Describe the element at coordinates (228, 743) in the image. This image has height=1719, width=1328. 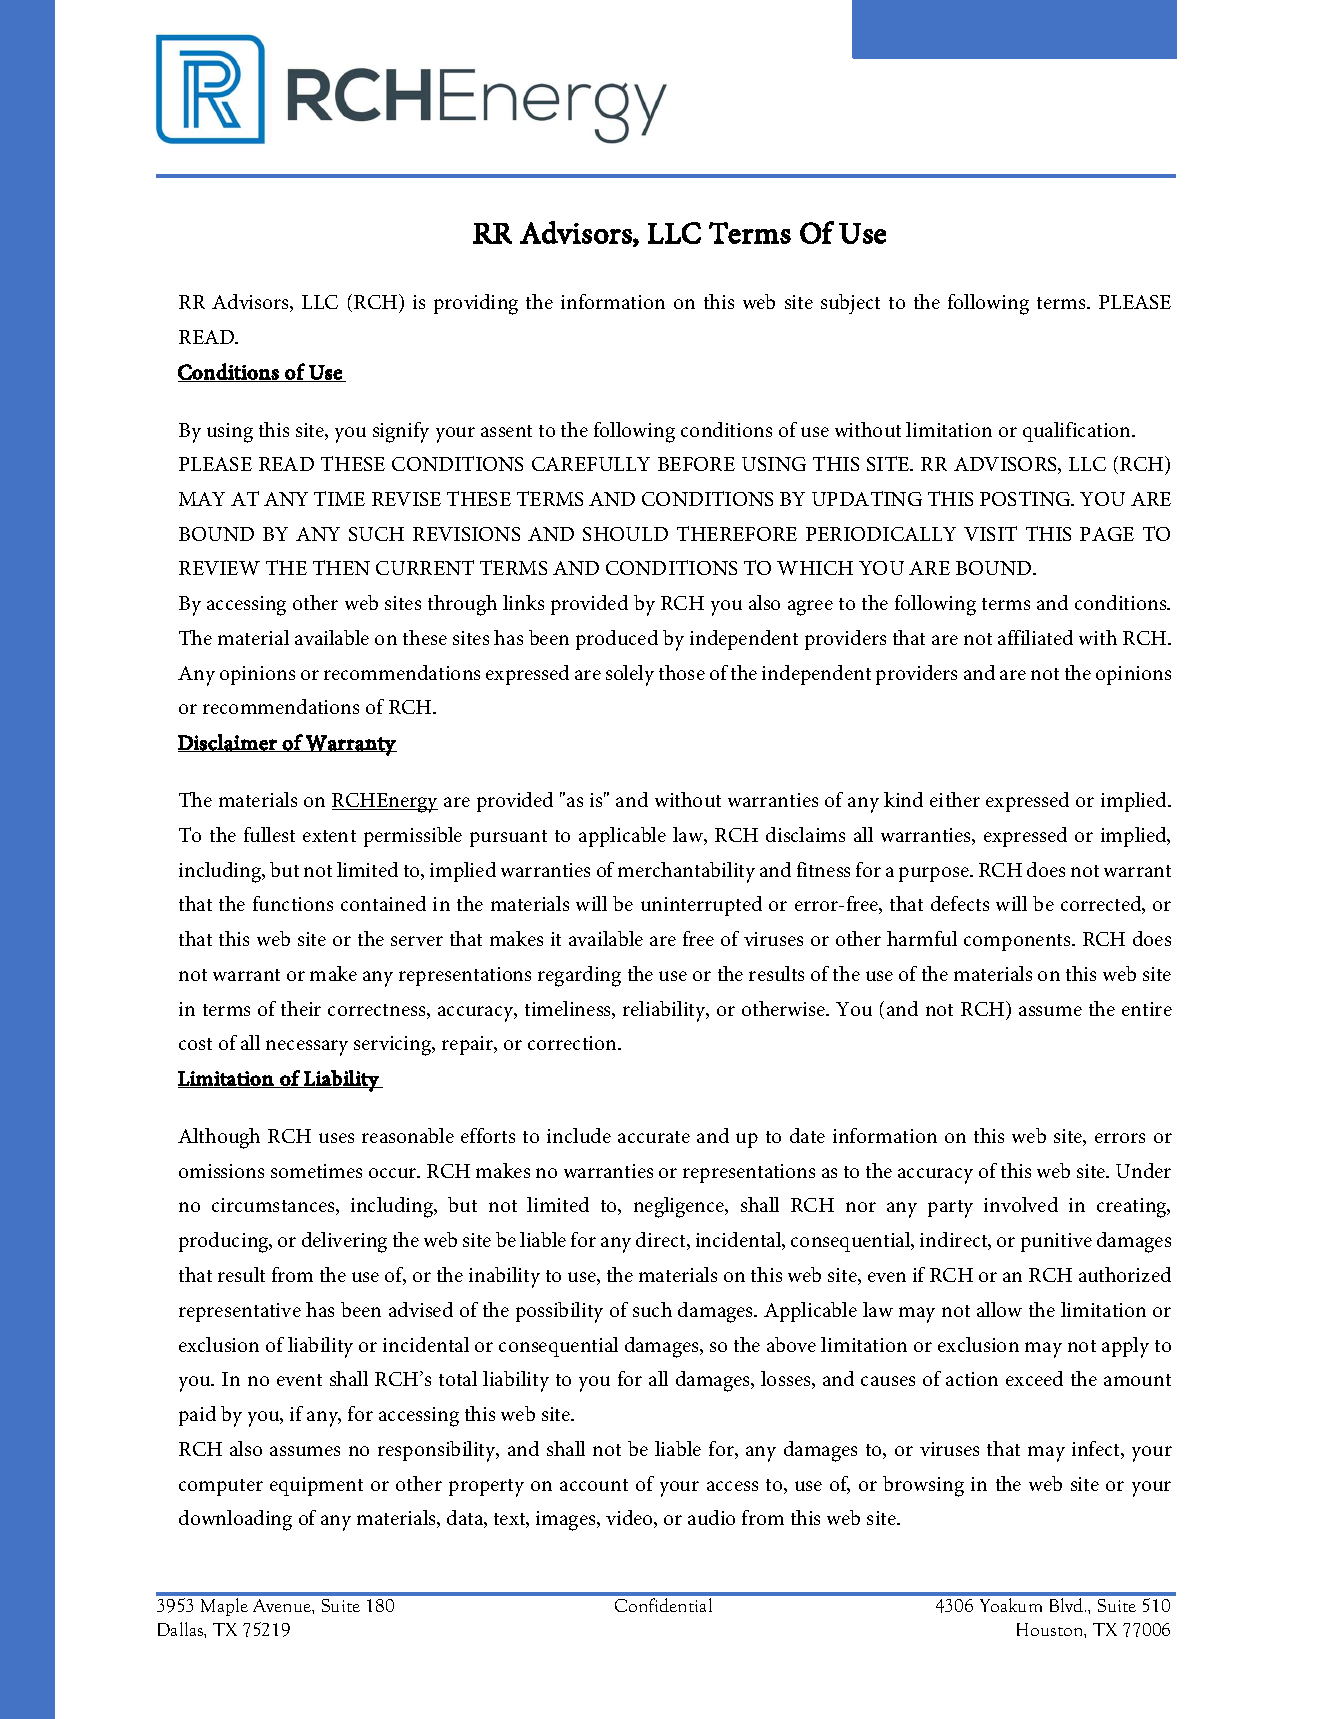
I see `Disclaimer` at that location.
